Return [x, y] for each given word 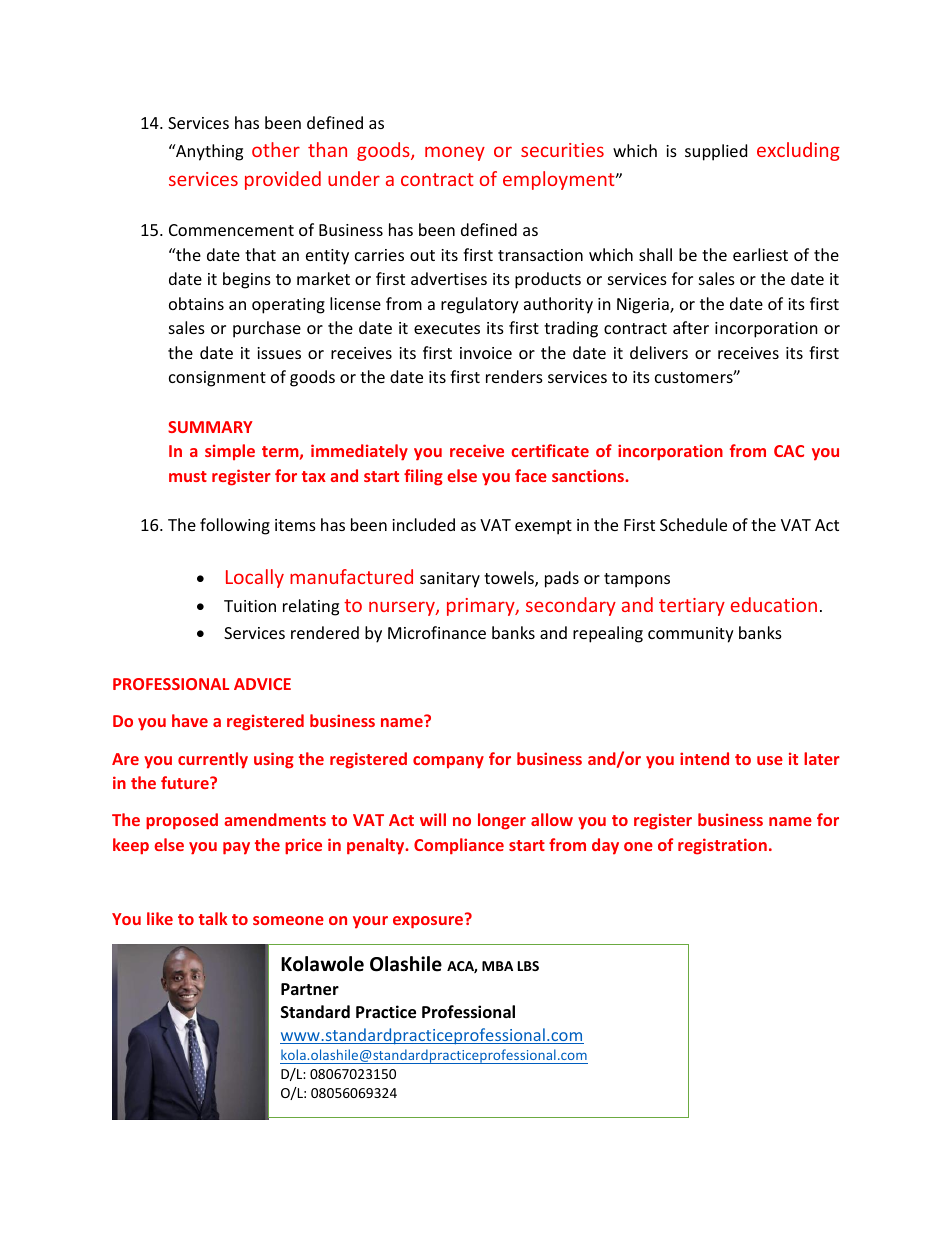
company [448, 762]
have [190, 720]
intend [704, 758]
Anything [208, 152]
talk [213, 918]
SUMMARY [210, 427]
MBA [497, 966]
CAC [789, 451]
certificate [550, 450]
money [455, 153]
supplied [716, 152]
